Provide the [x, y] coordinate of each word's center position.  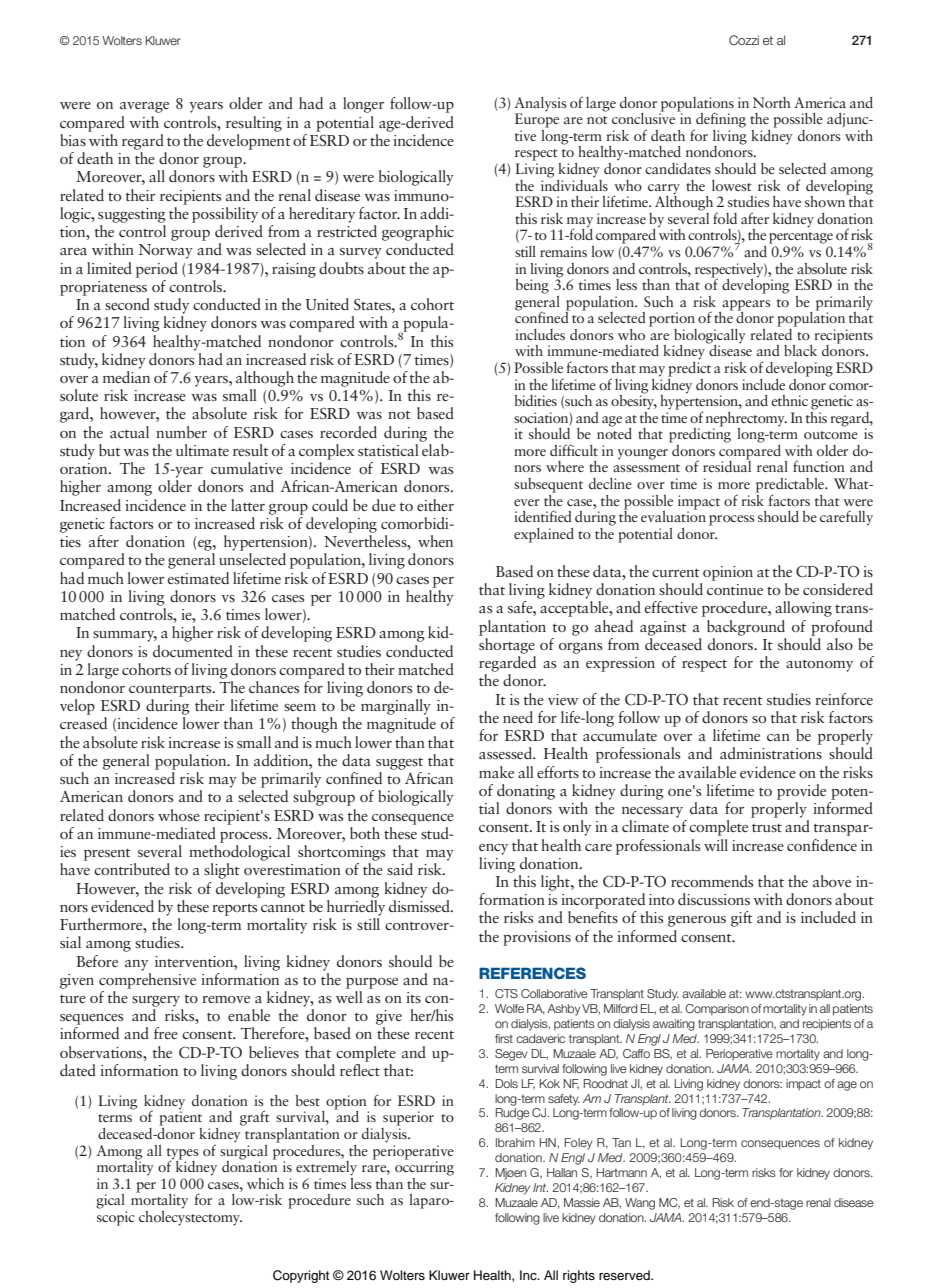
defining [720, 121]
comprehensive [147, 979]
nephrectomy [746, 420]
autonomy [819, 666]
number [181, 432]
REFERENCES [532, 973]
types [183, 1154]
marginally [396, 707]
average [144, 107]
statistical [388, 450]
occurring [424, 1167]
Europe [537, 119]
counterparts [171, 691]
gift [742, 919]
